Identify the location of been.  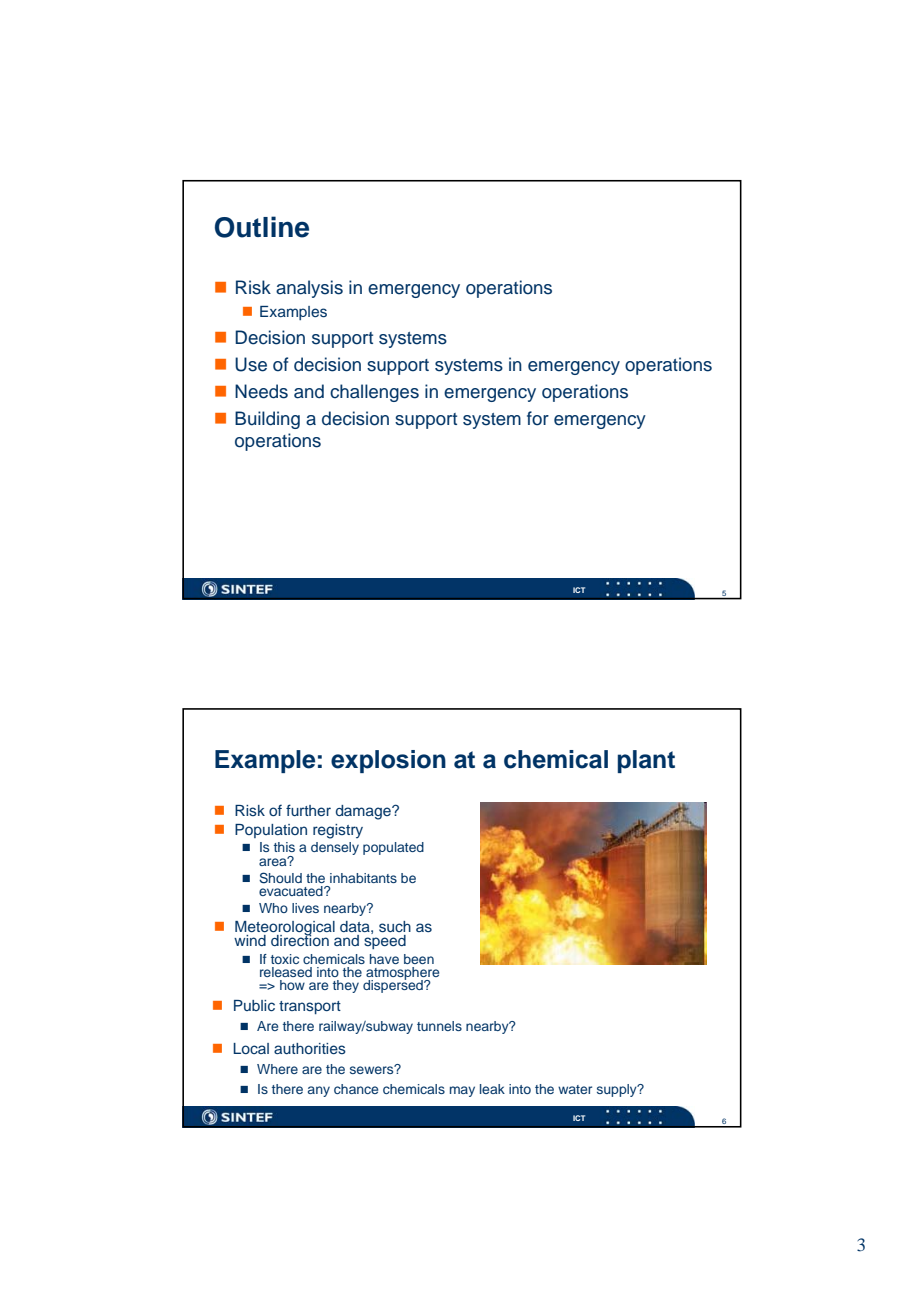
(419, 959).
